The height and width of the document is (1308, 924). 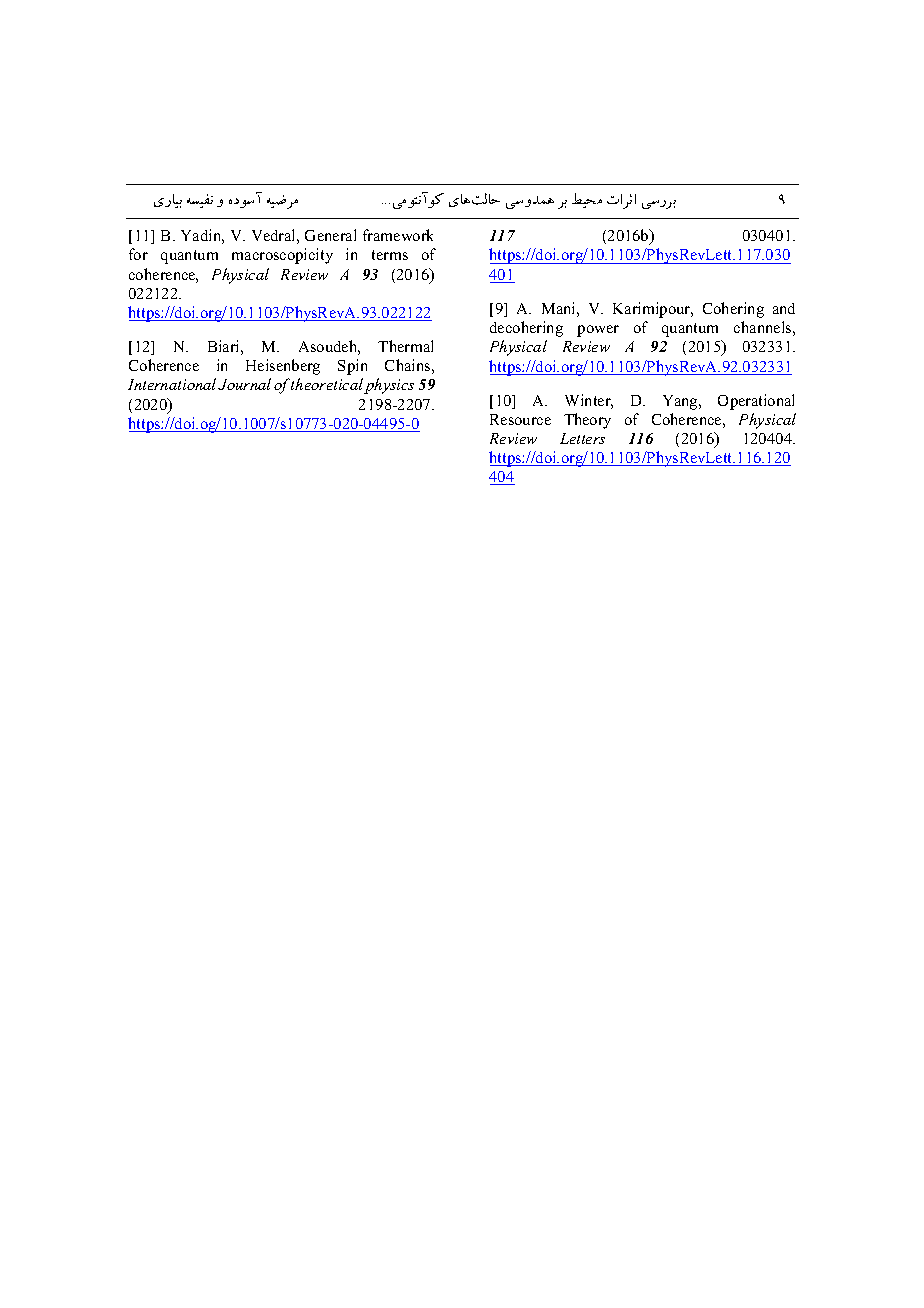 What do you see at coordinates (784, 308) in the document?
I see `and` at bounding box center [784, 308].
